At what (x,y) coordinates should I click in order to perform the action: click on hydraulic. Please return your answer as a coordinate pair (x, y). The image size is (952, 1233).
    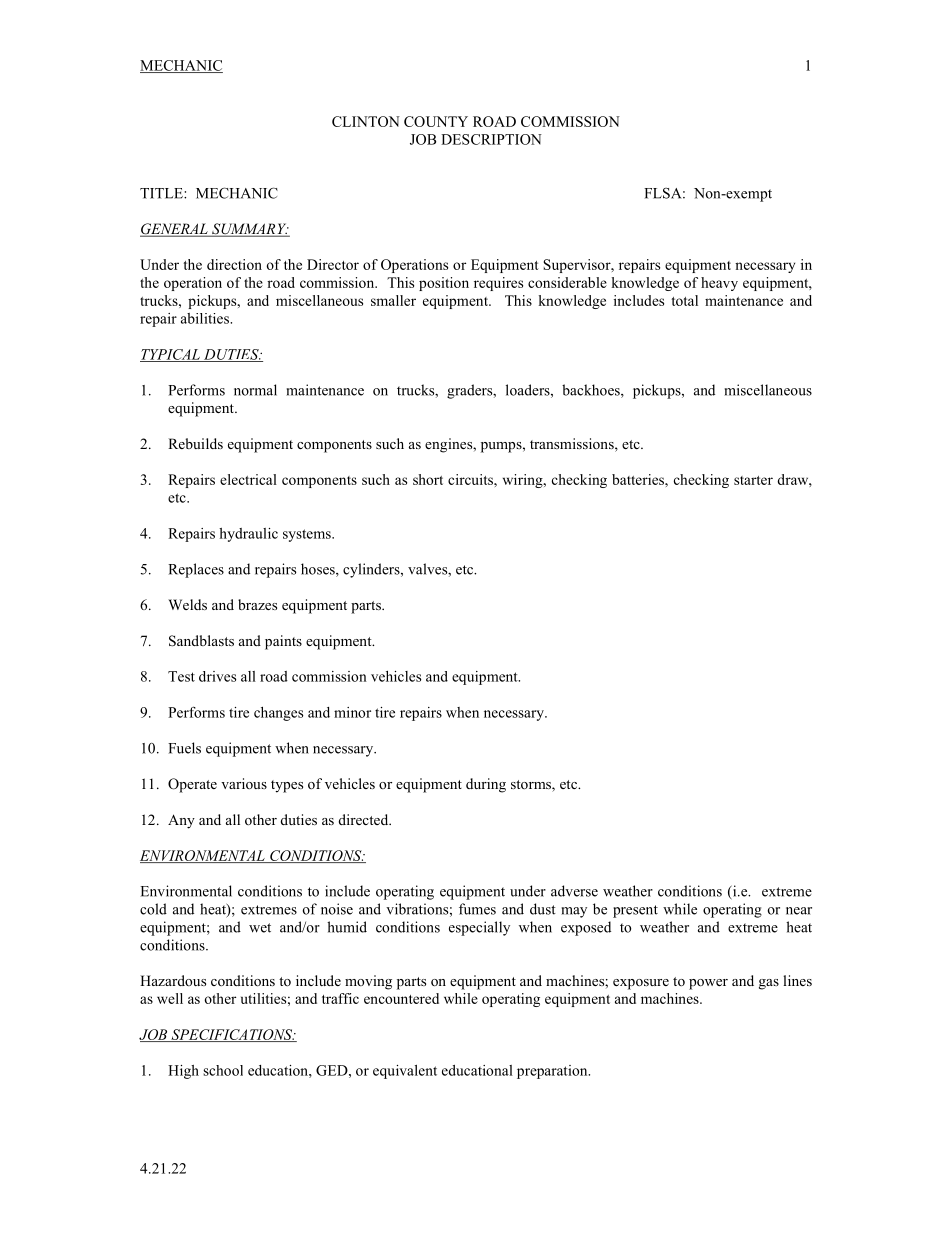
    Looking at the image, I should click on (248, 535).
